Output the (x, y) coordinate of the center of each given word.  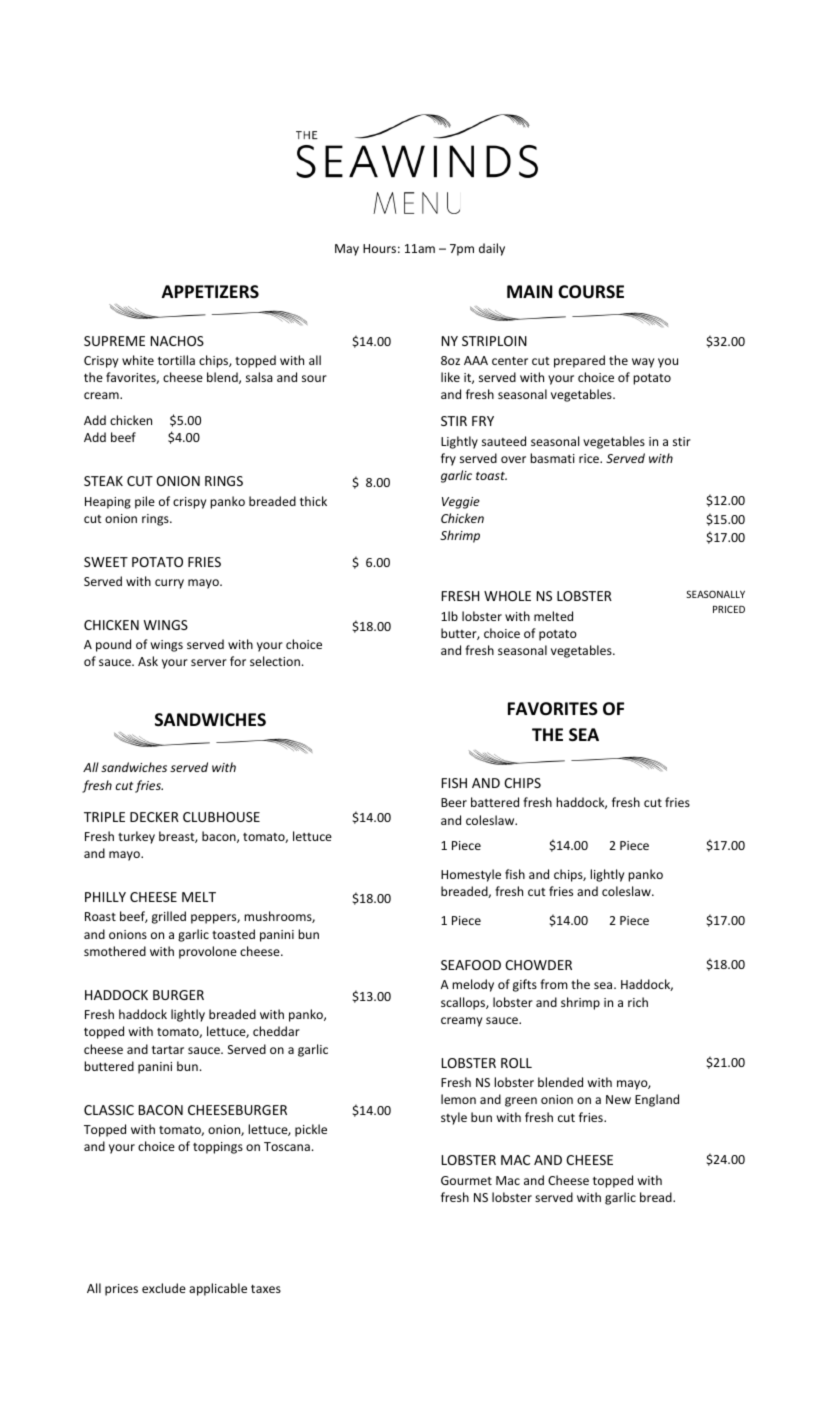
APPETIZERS (210, 291)
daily (492, 249)
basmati (552, 458)
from (554, 984)
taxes (266, 1288)
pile (145, 502)
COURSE (591, 292)
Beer (454, 802)
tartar (168, 1049)
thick (313, 501)
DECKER (154, 817)
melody (473, 985)
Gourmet (466, 1180)
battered (495, 802)
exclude (164, 1288)
